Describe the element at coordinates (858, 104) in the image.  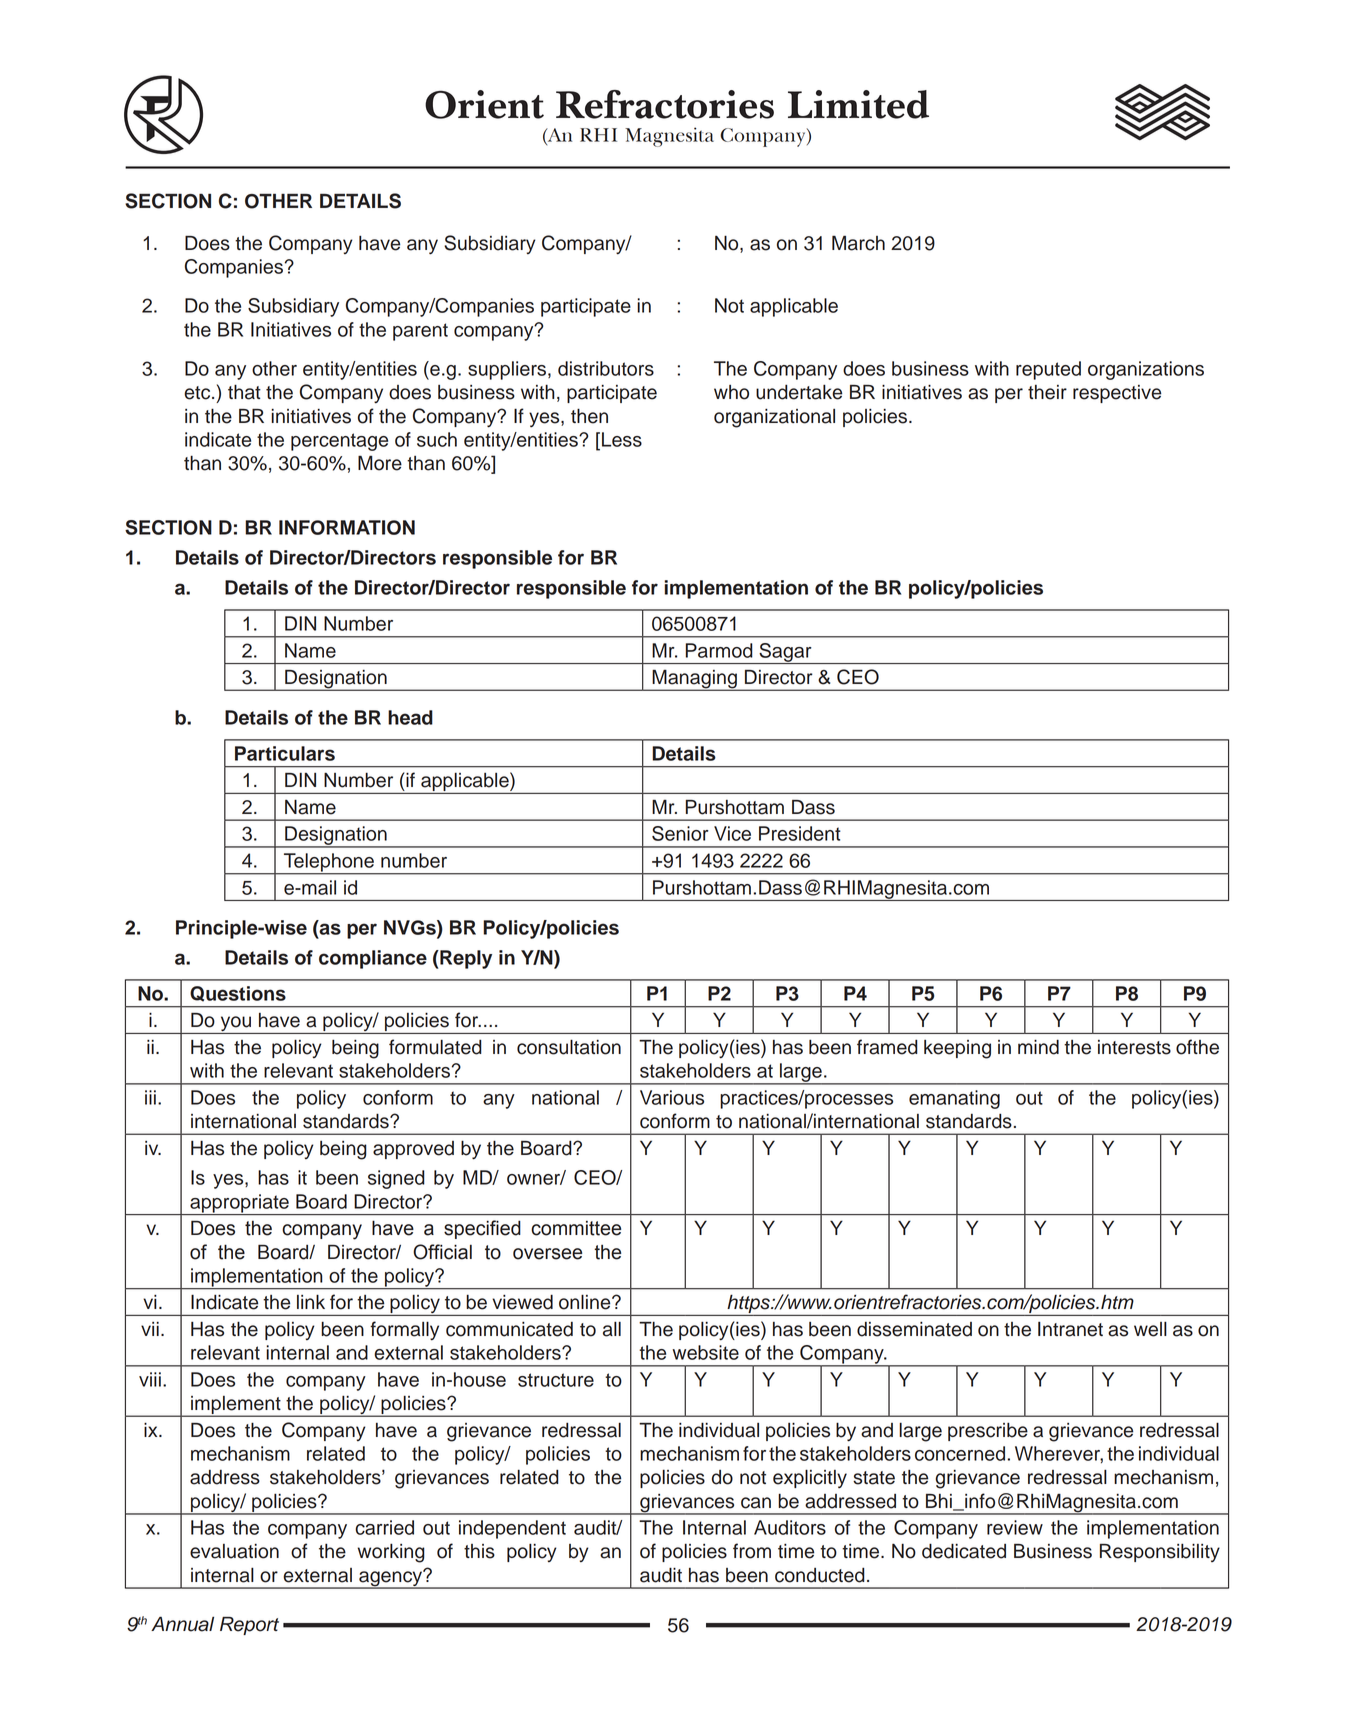
I see `Limited` at that location.
